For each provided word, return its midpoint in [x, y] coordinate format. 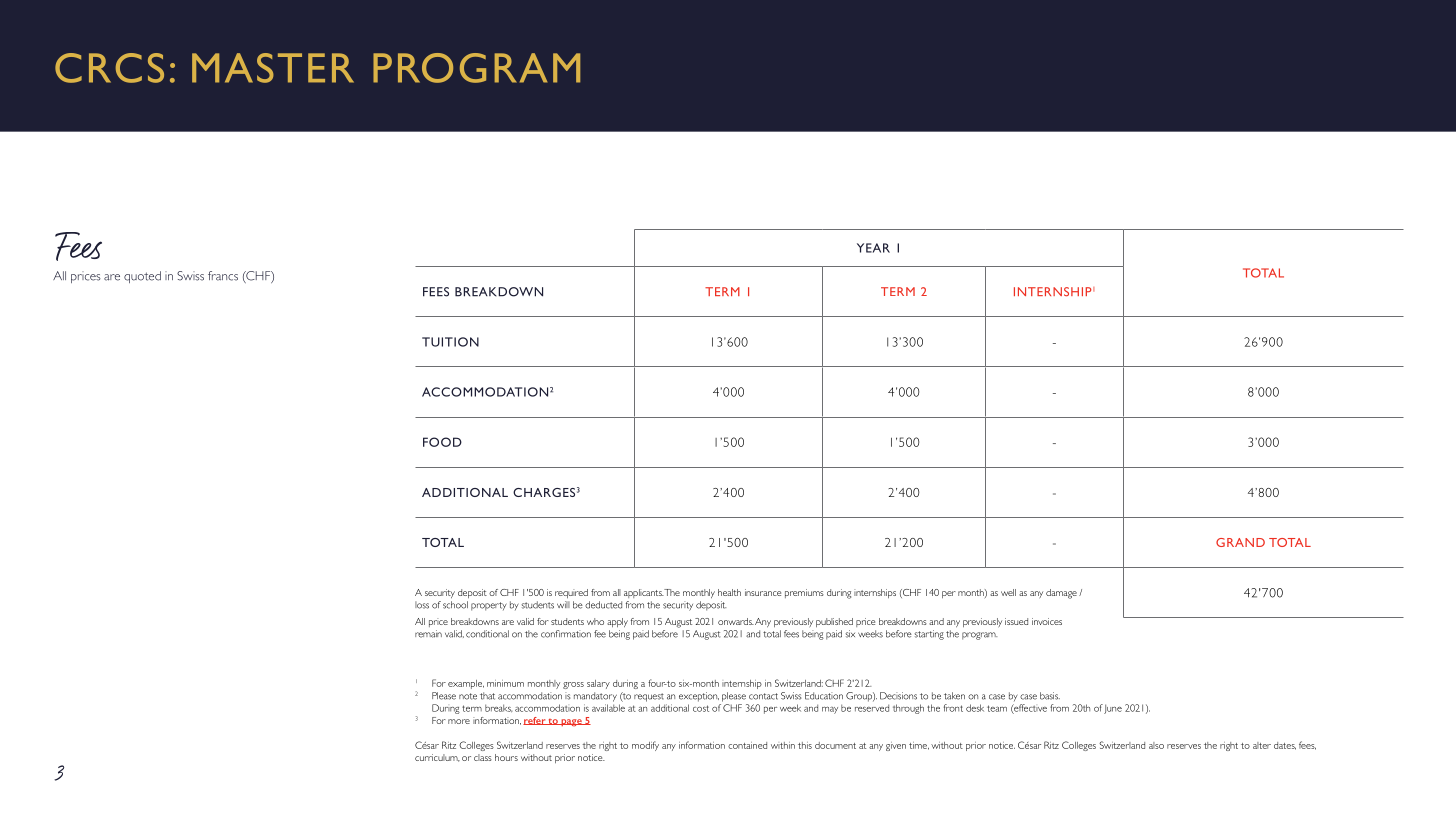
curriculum [437, 758]
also [1156, 745]
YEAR [873, 248]
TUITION [450, 342]
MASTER [273, 68]
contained [747, 745]
